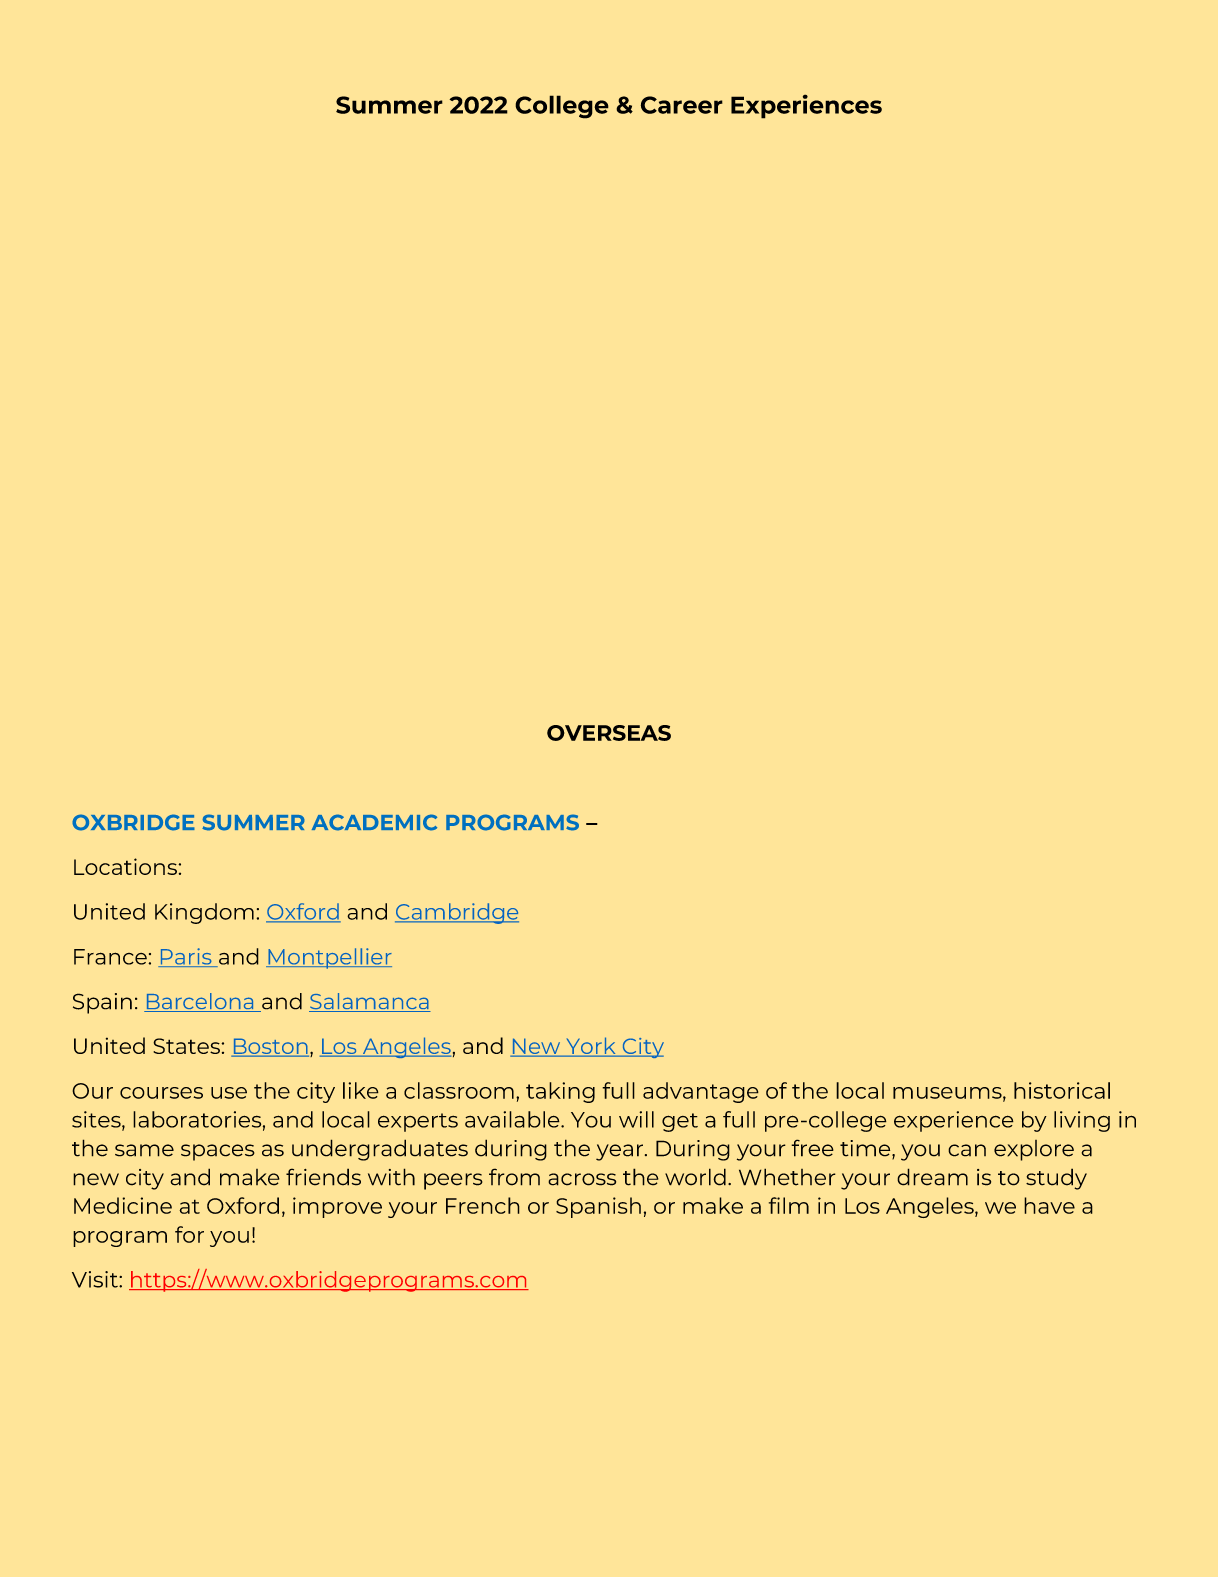  What do you see at coordinates (374, 822) in the page?
I see `ACADEMIC` at bounding box center [374, 822].
